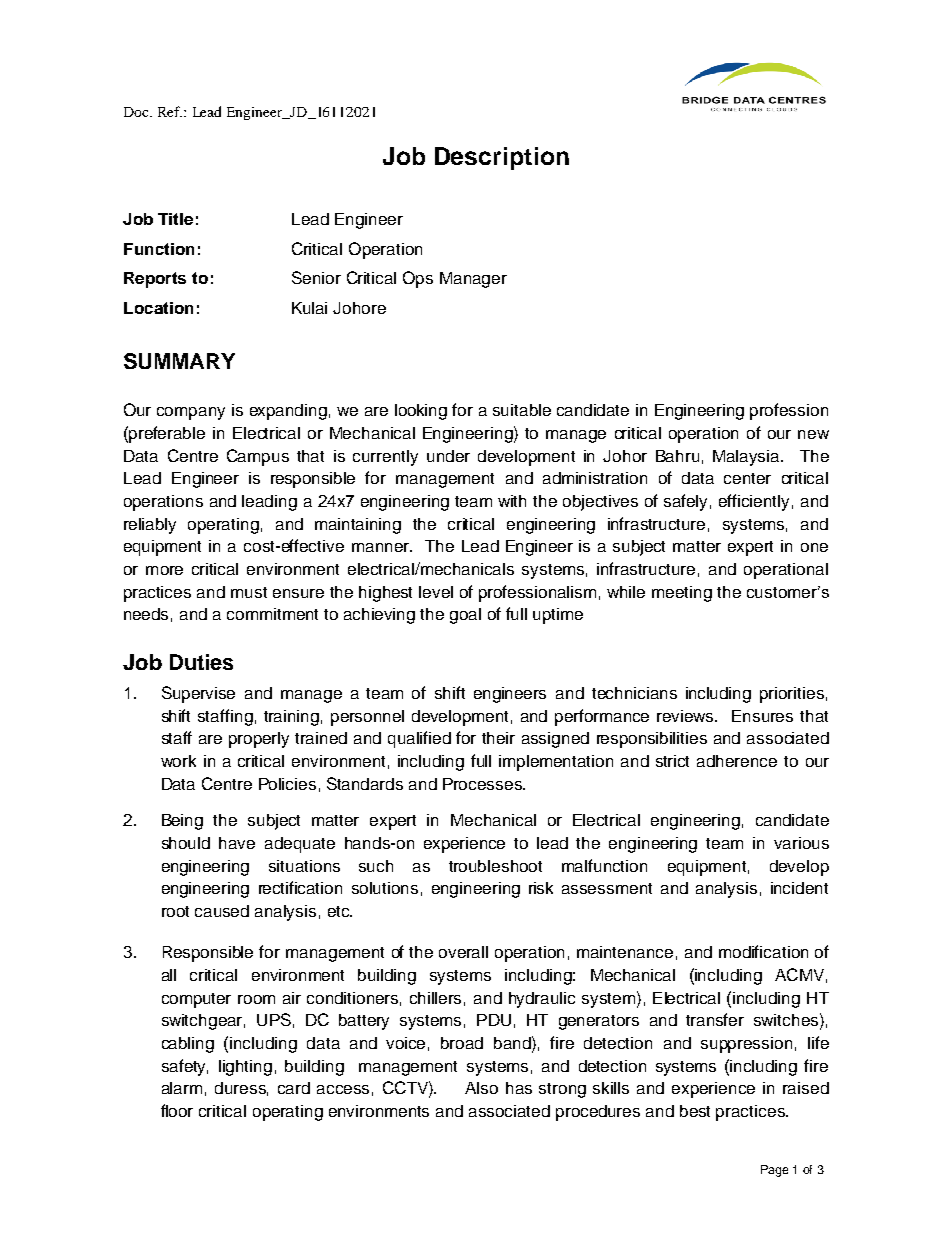 The height and width of the screenshot is (1233, 952). Describe the element at coordinates (682, 594) in the screenshot. I see `meeting` at that location.
